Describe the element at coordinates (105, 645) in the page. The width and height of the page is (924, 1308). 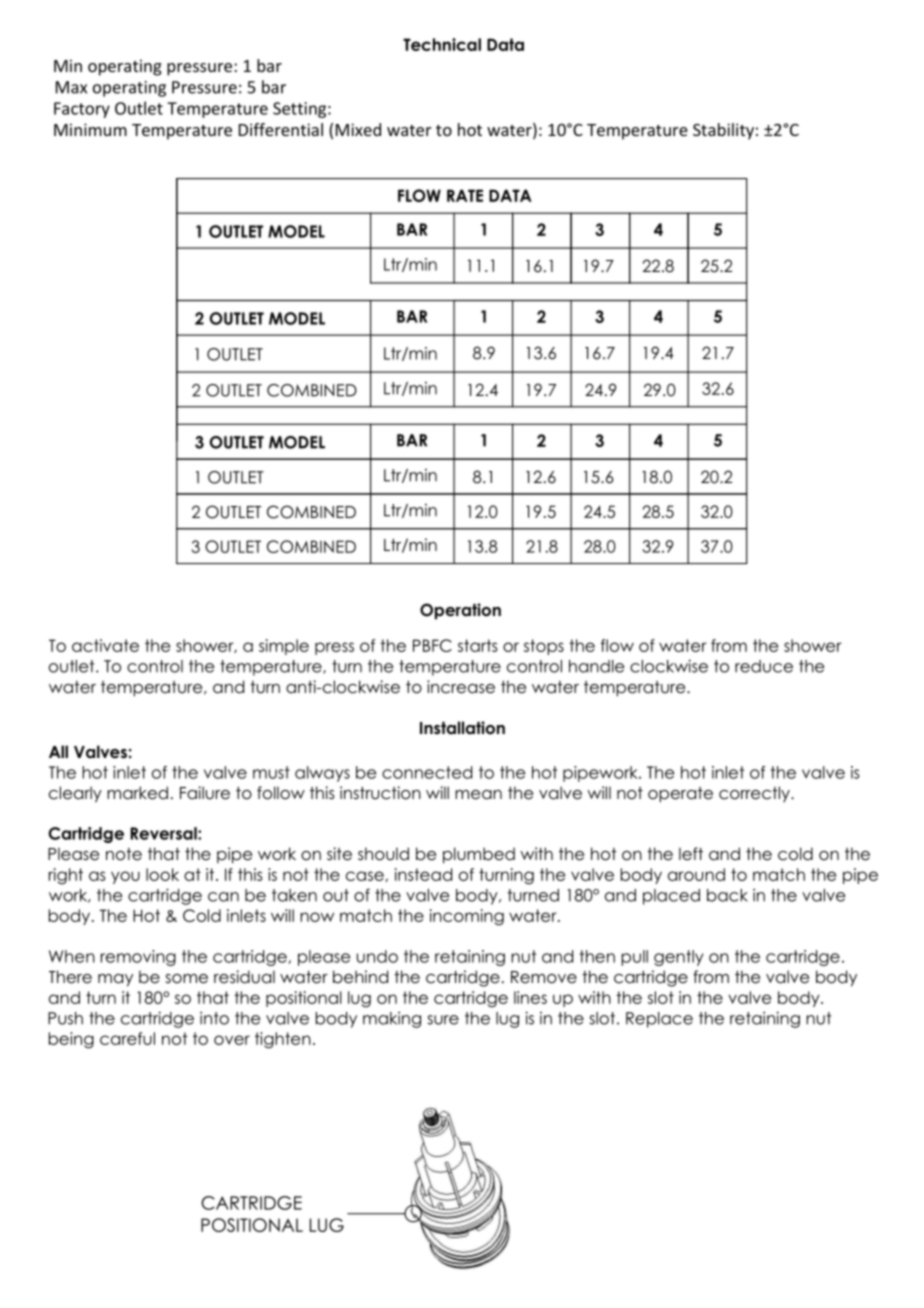
I see `activate` at that location.
